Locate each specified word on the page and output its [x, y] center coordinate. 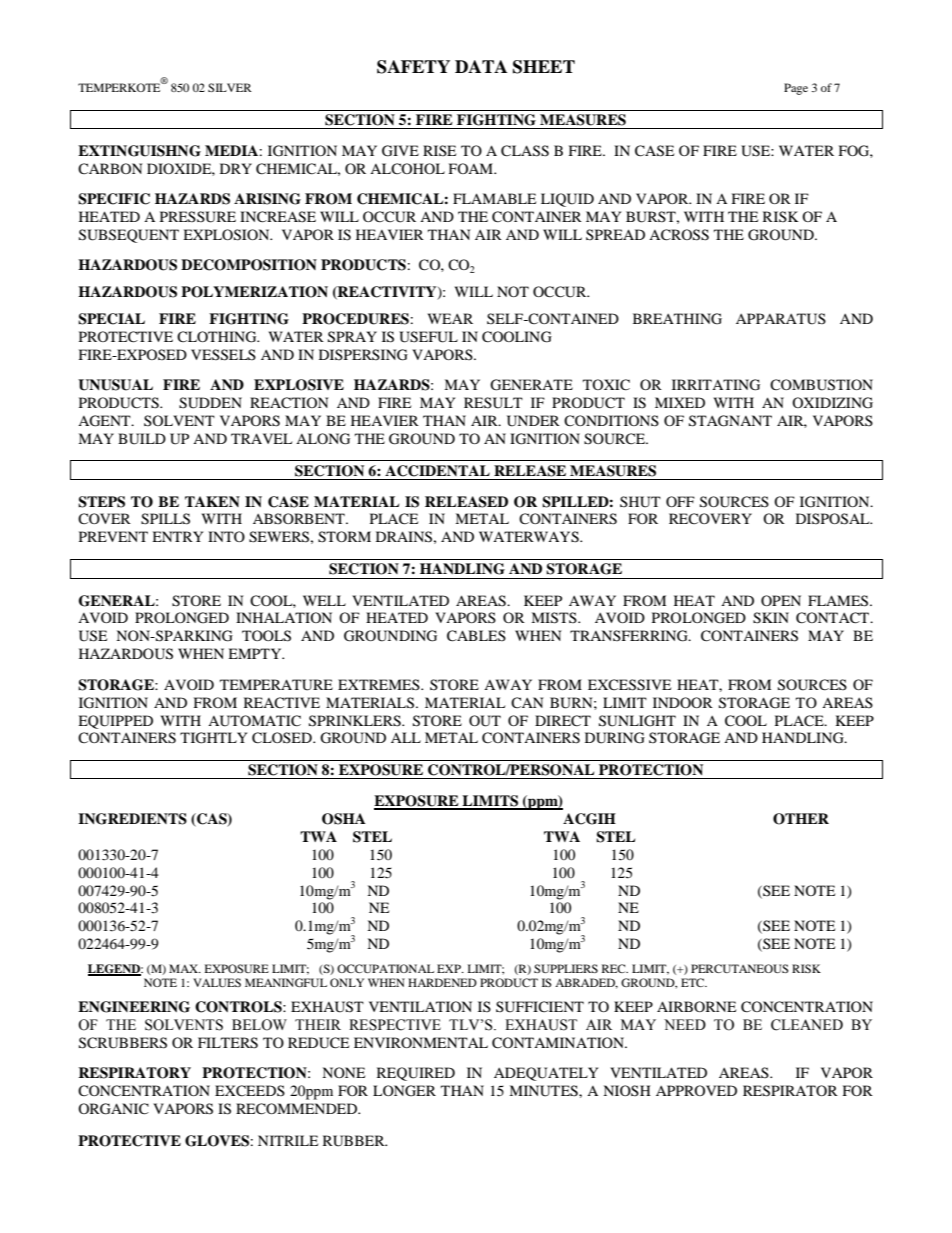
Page [796, 89]
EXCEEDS [250, 1091]
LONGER [404, 1091]
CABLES [476, 636]
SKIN [771, 618]
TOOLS [266, 636]
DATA [481, 66]
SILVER [230, 87]
